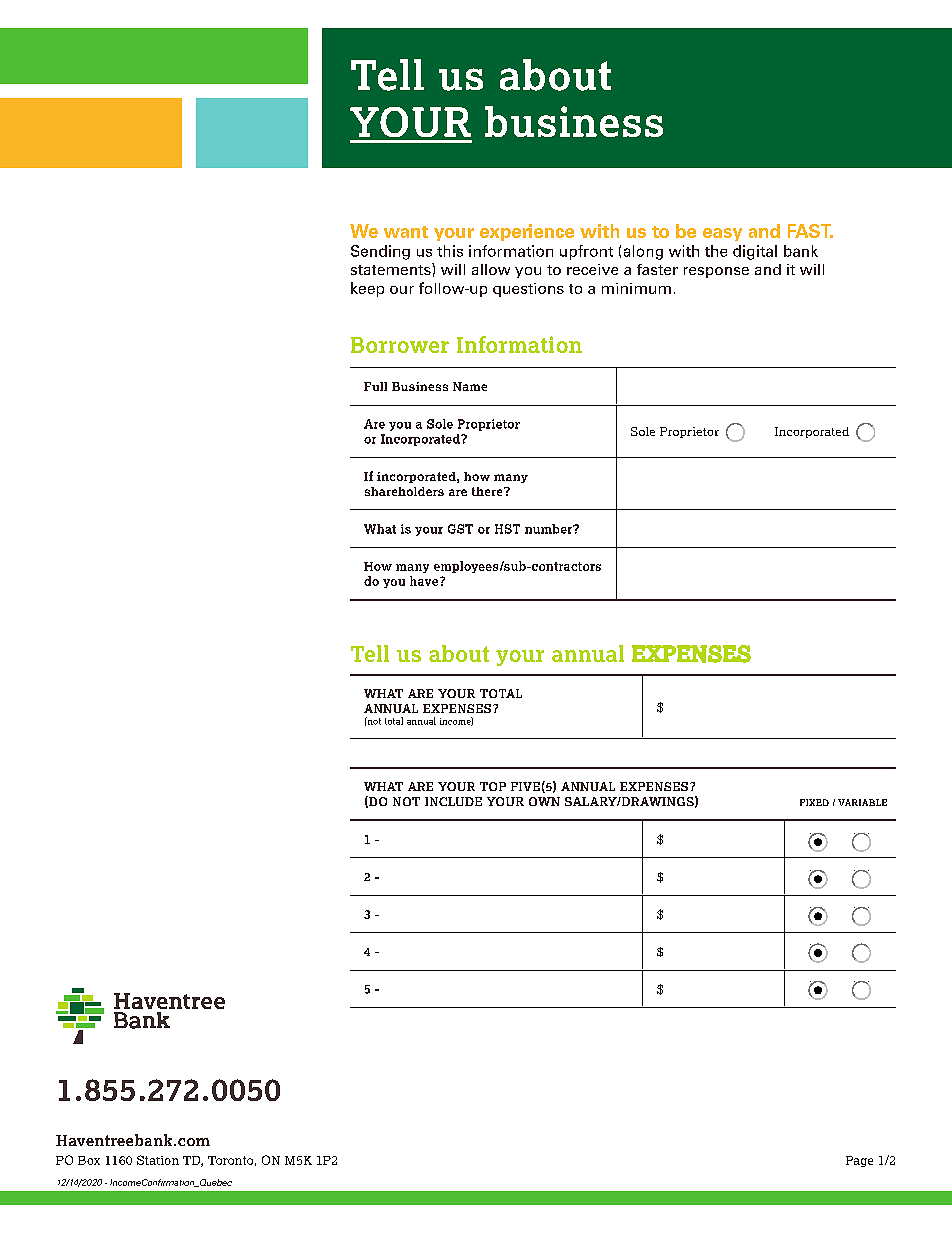  Describe the element at coordinates (367, 289) in the page. I see `keep` at that location.
